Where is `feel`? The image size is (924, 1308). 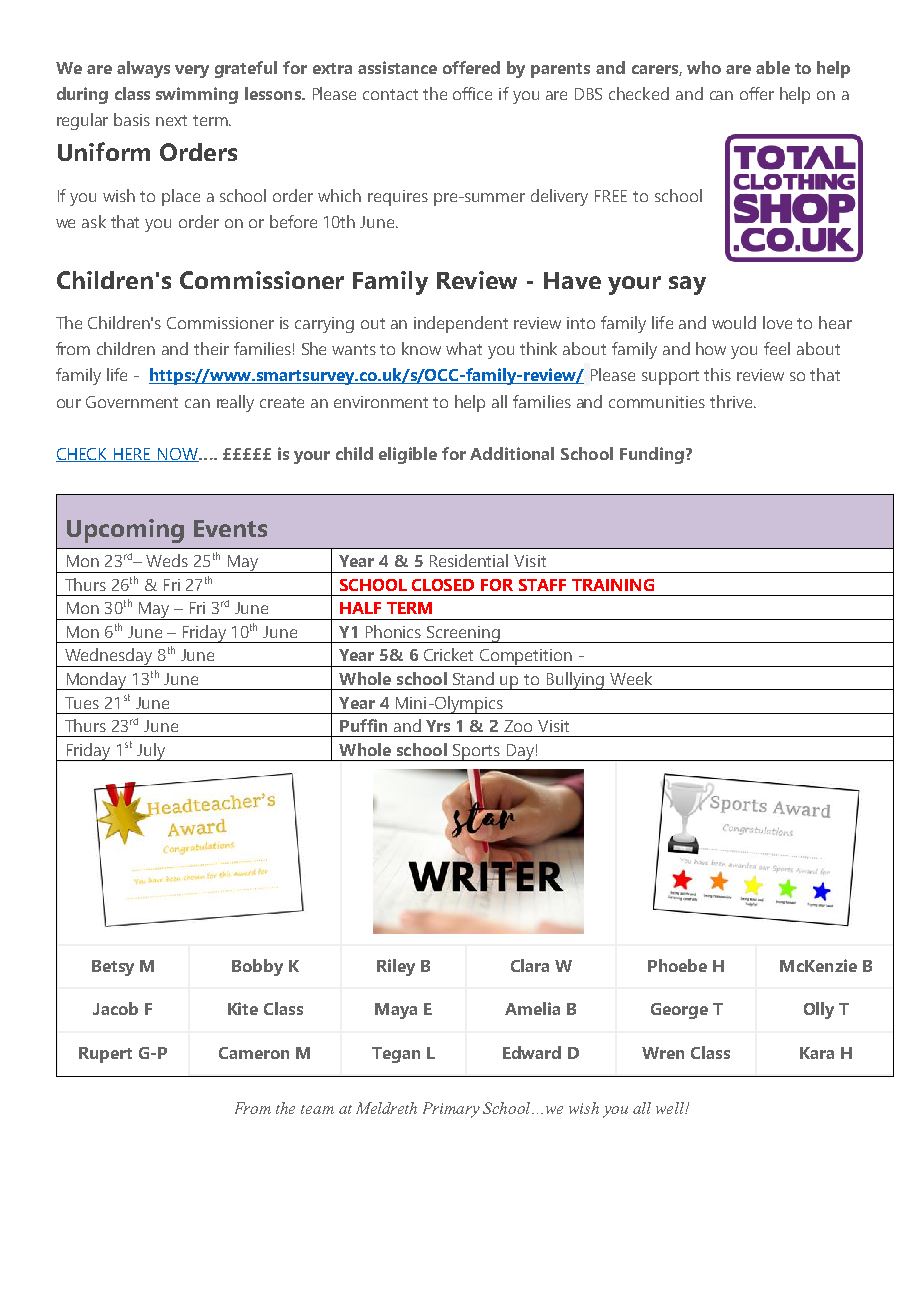 feel is located at coordinates (777, 348).
